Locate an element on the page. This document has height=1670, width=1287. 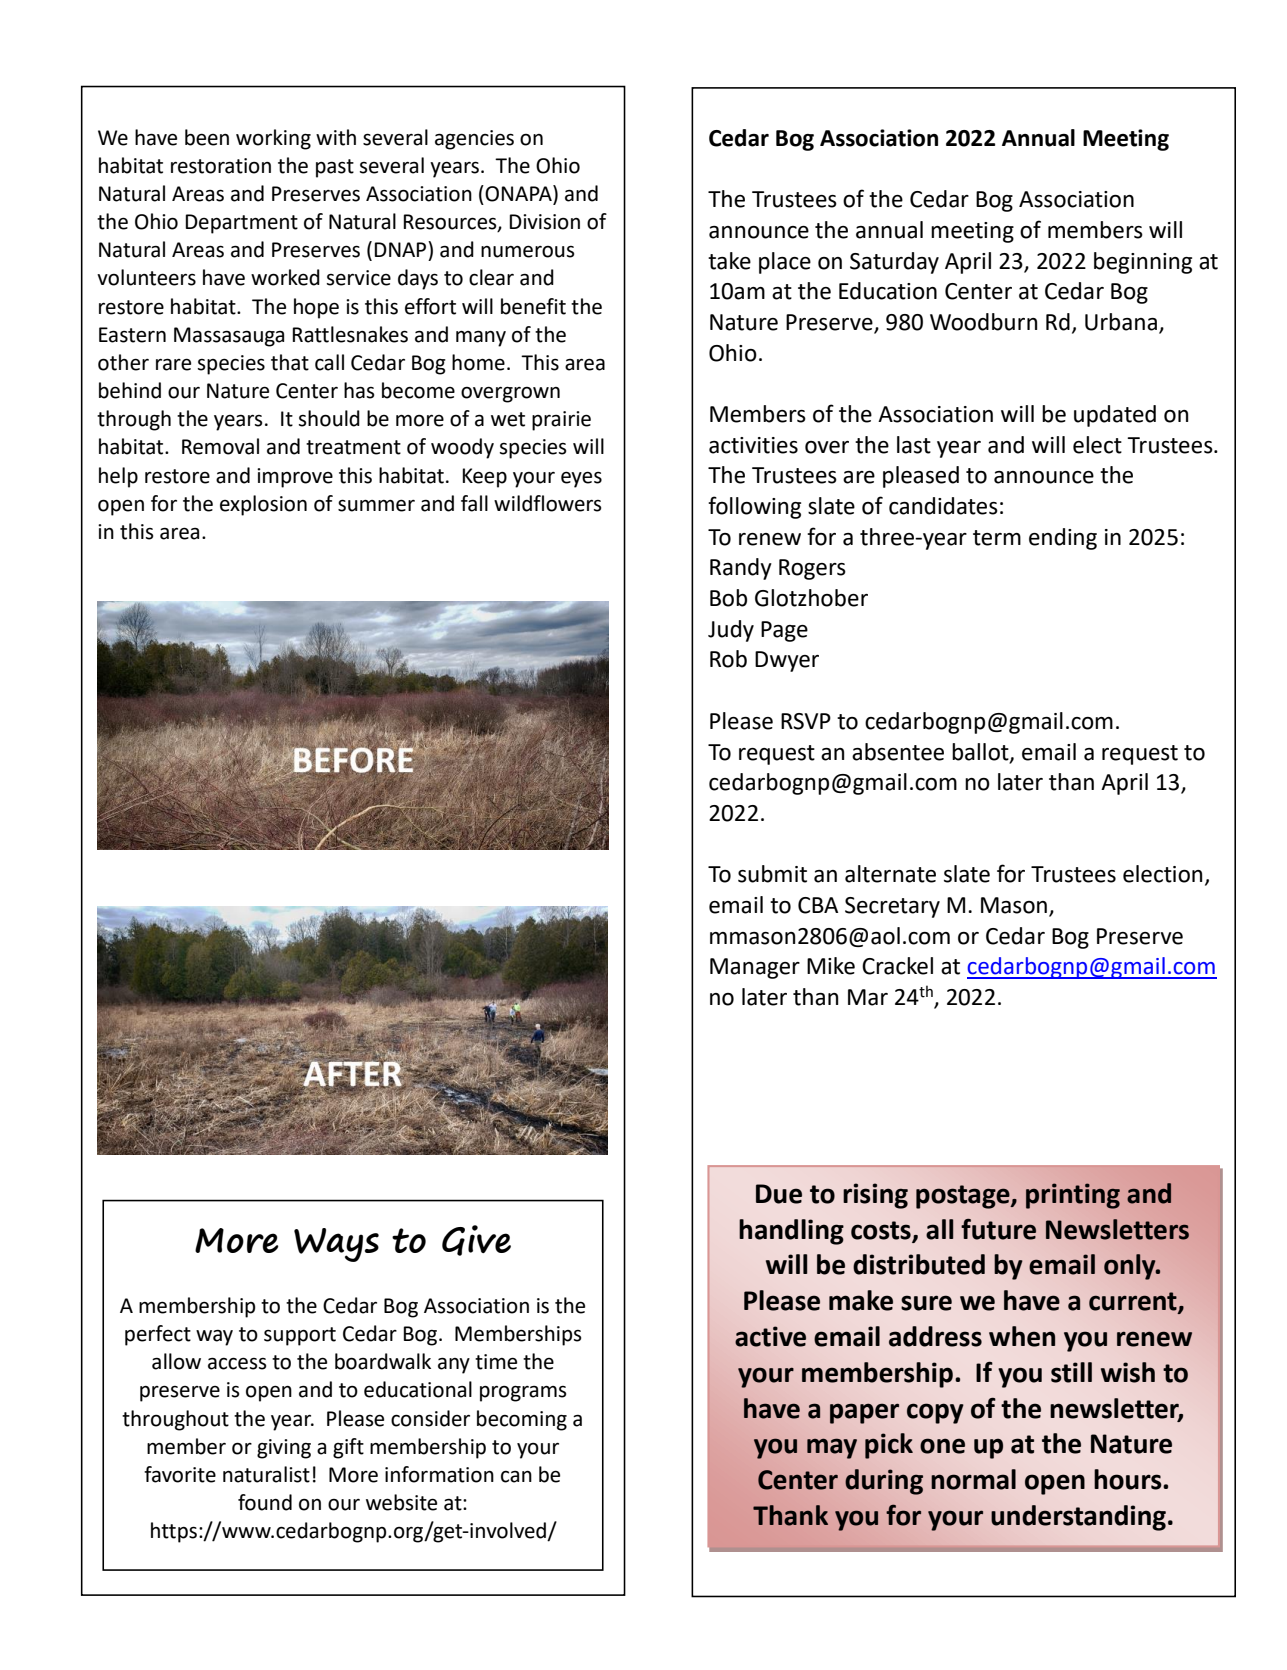
restoration is located at coordinates (221, 166).
